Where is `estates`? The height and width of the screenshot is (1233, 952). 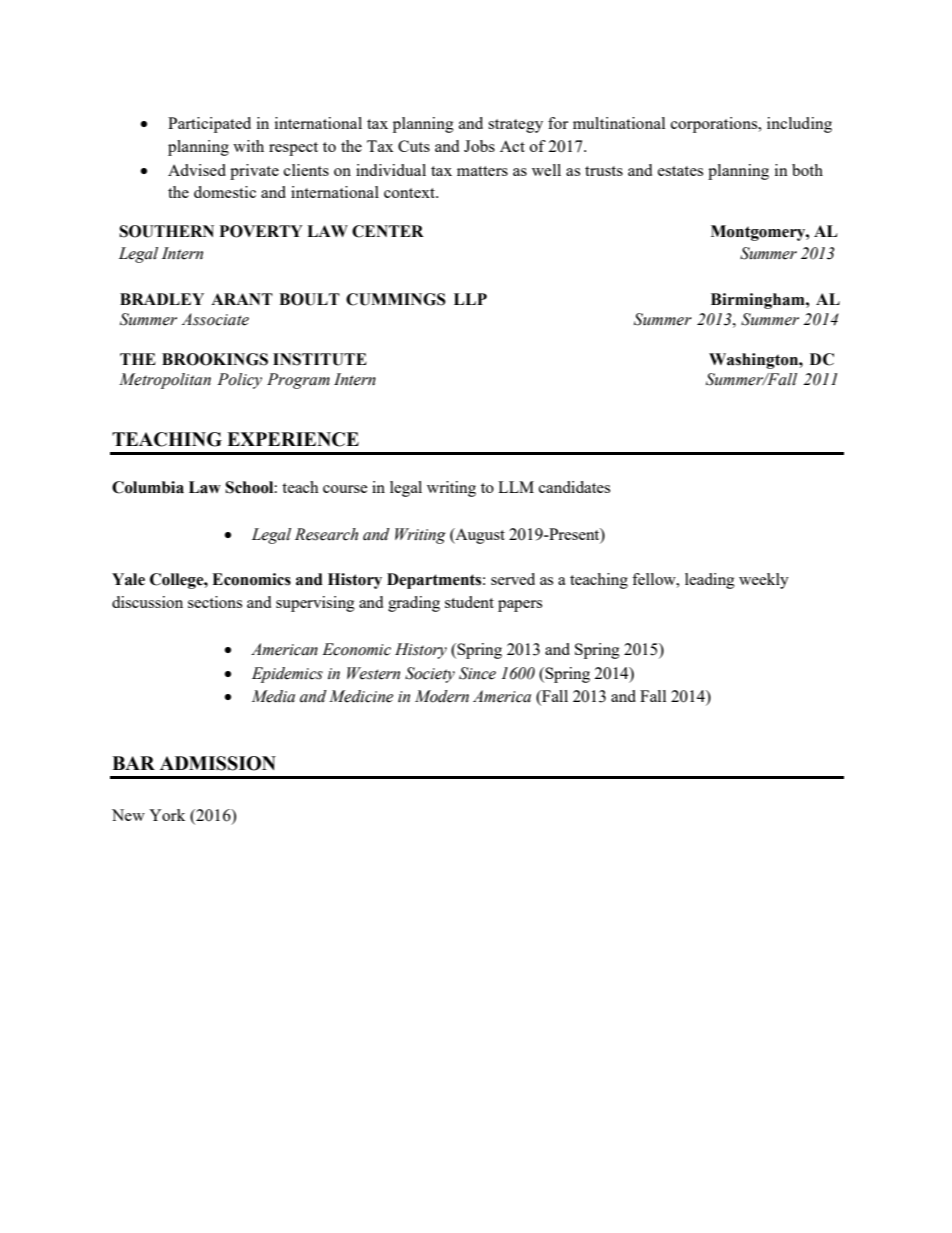
estates is located at coordinates (680, 171).
